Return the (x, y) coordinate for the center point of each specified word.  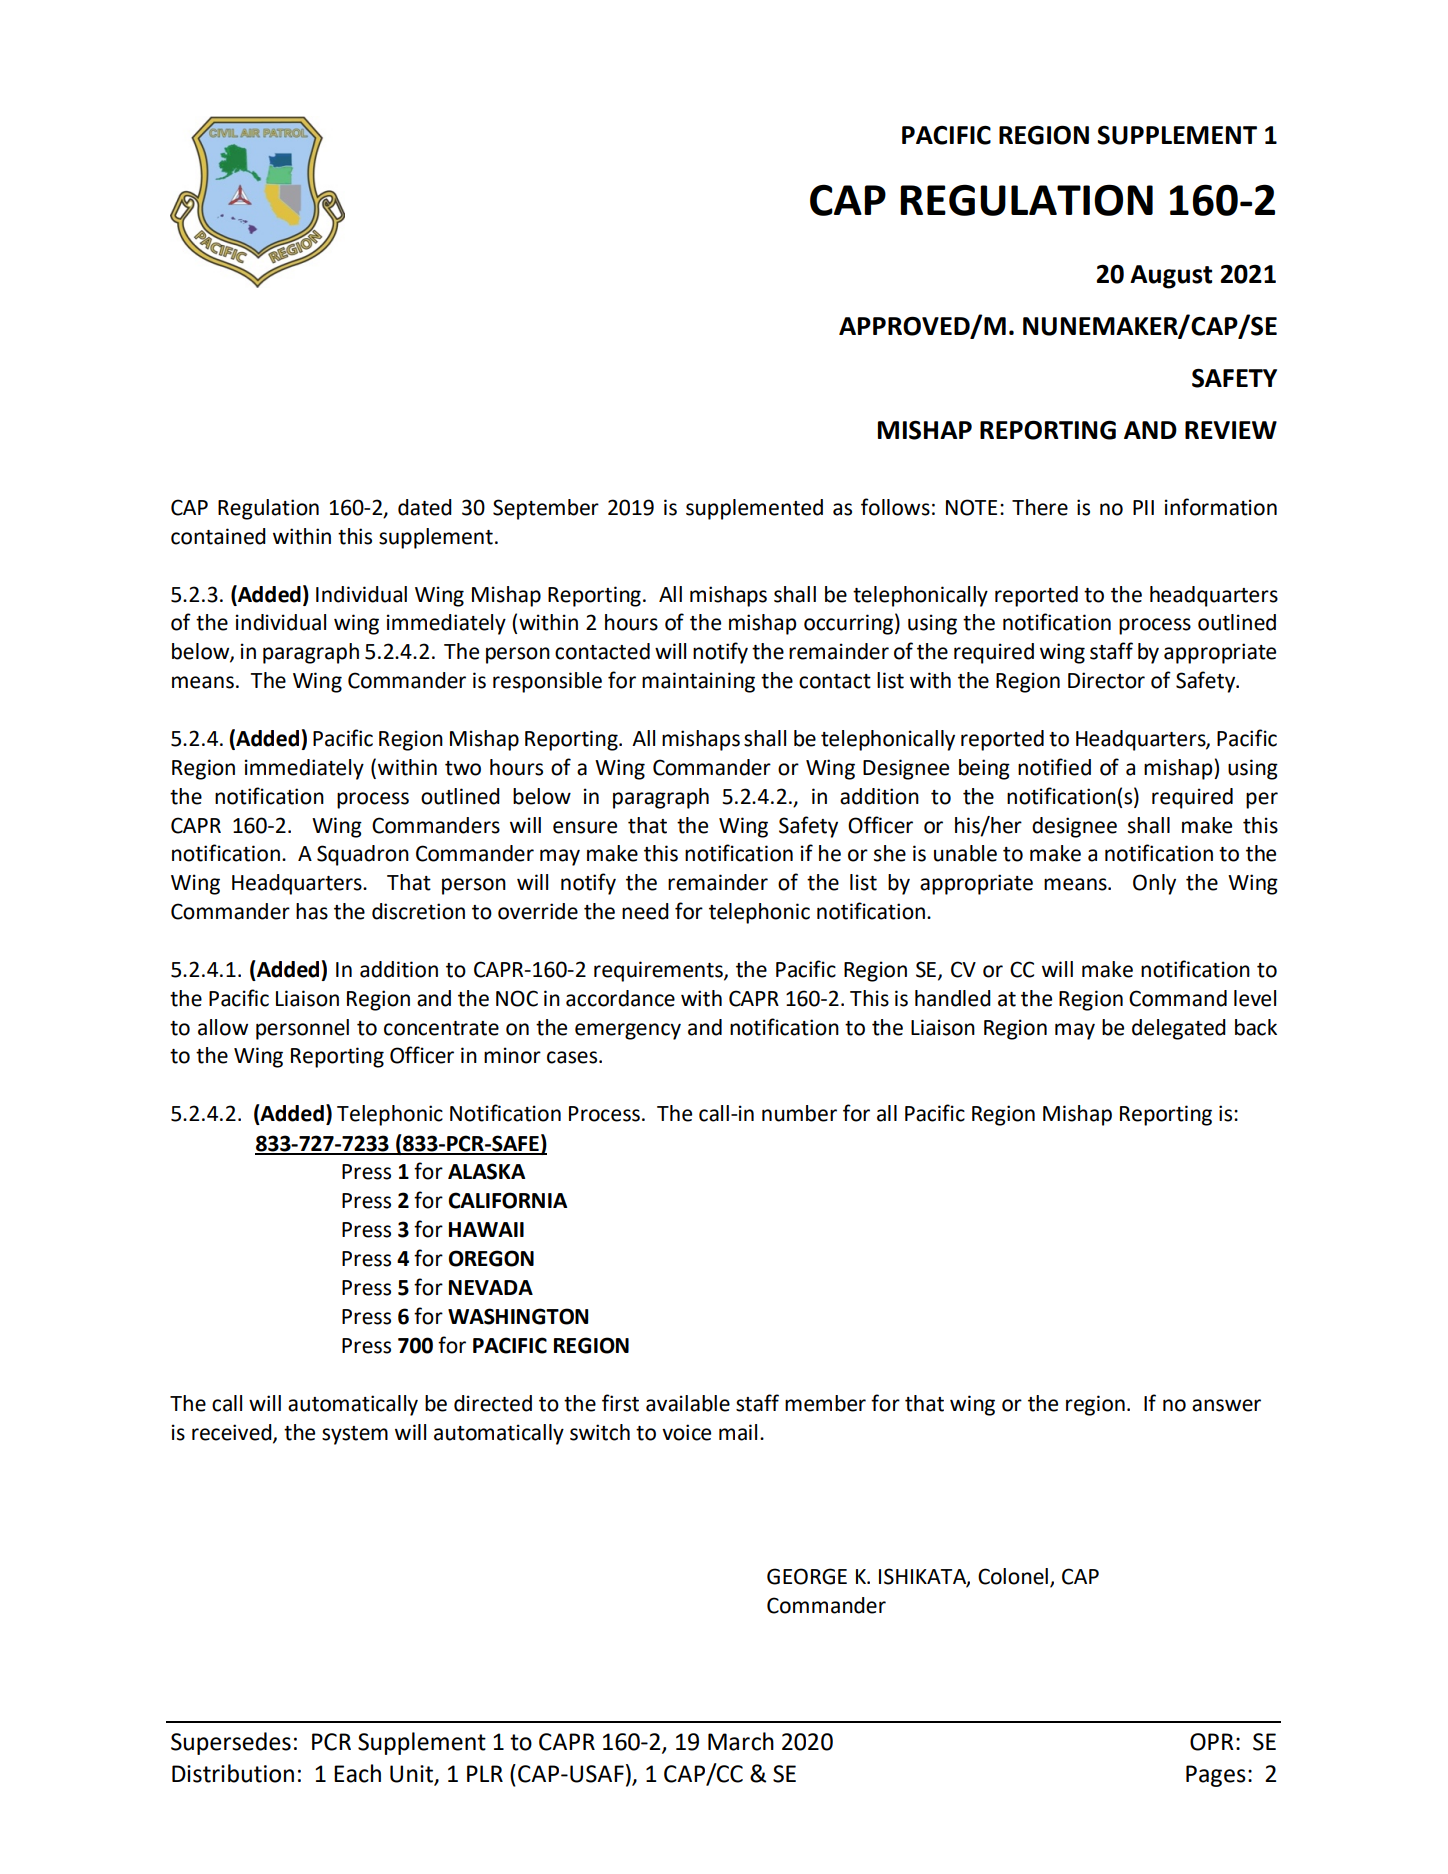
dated (425, 507)
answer (1226, 1405)
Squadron (363, 855)
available (688, 1403)
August (1171, 277)
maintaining (698, 682)
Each (357, 1773)
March (741, 1741)
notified (1054, 767)
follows (895, 507)
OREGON (491, 1258)
